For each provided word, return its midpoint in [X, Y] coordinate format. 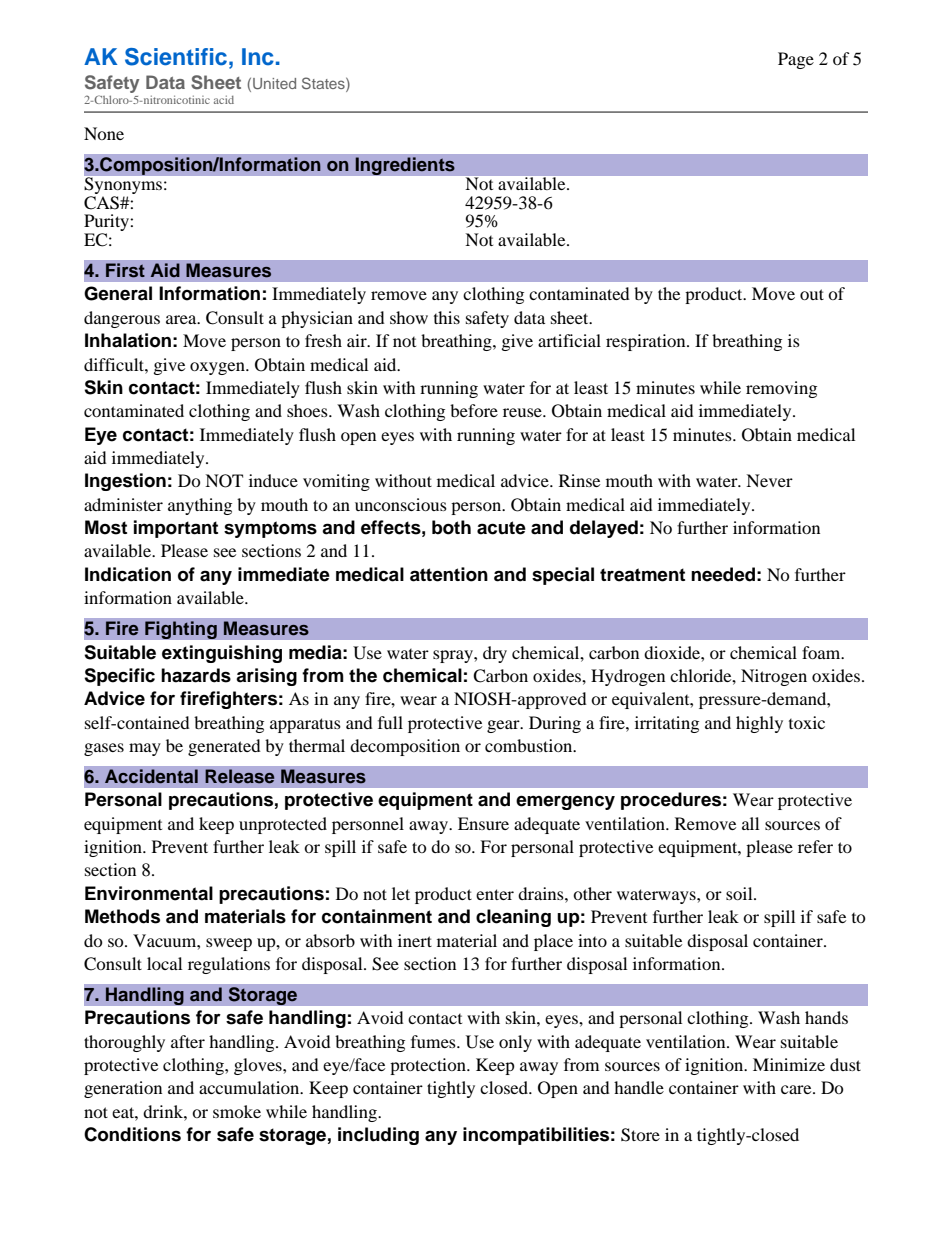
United [274, 83]
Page [796, 60]
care [797, 1089]
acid [224, 99]
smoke [237, 1111]
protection [429, 1066]
